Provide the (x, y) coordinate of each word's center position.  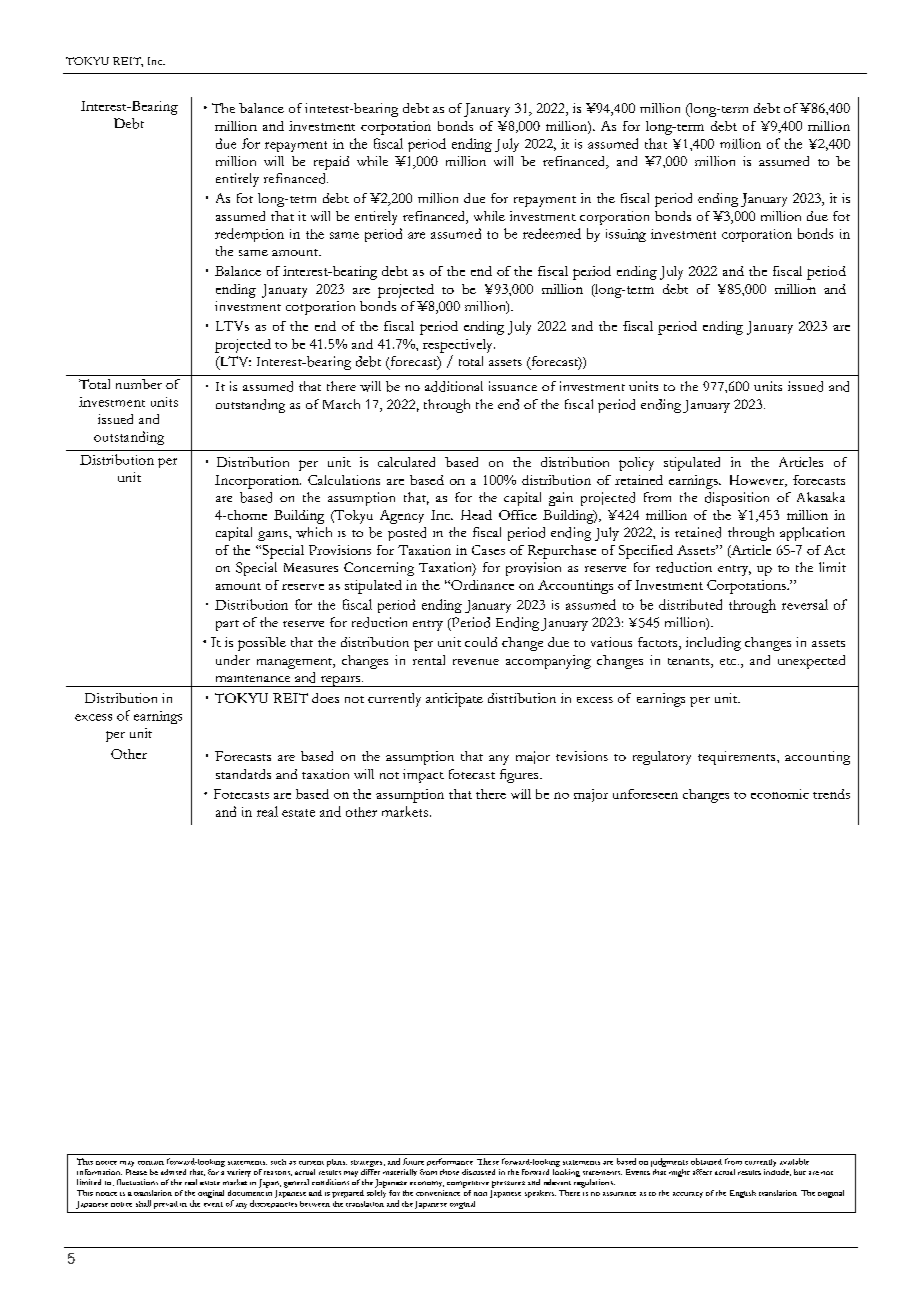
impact (423, 776)
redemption (249, 235)
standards (243, 774)
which (314, 532)
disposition (737, 499)
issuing (626, 235)
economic (780, 794)
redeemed (552, 233)
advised (173, 1172)
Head (476, 515)
